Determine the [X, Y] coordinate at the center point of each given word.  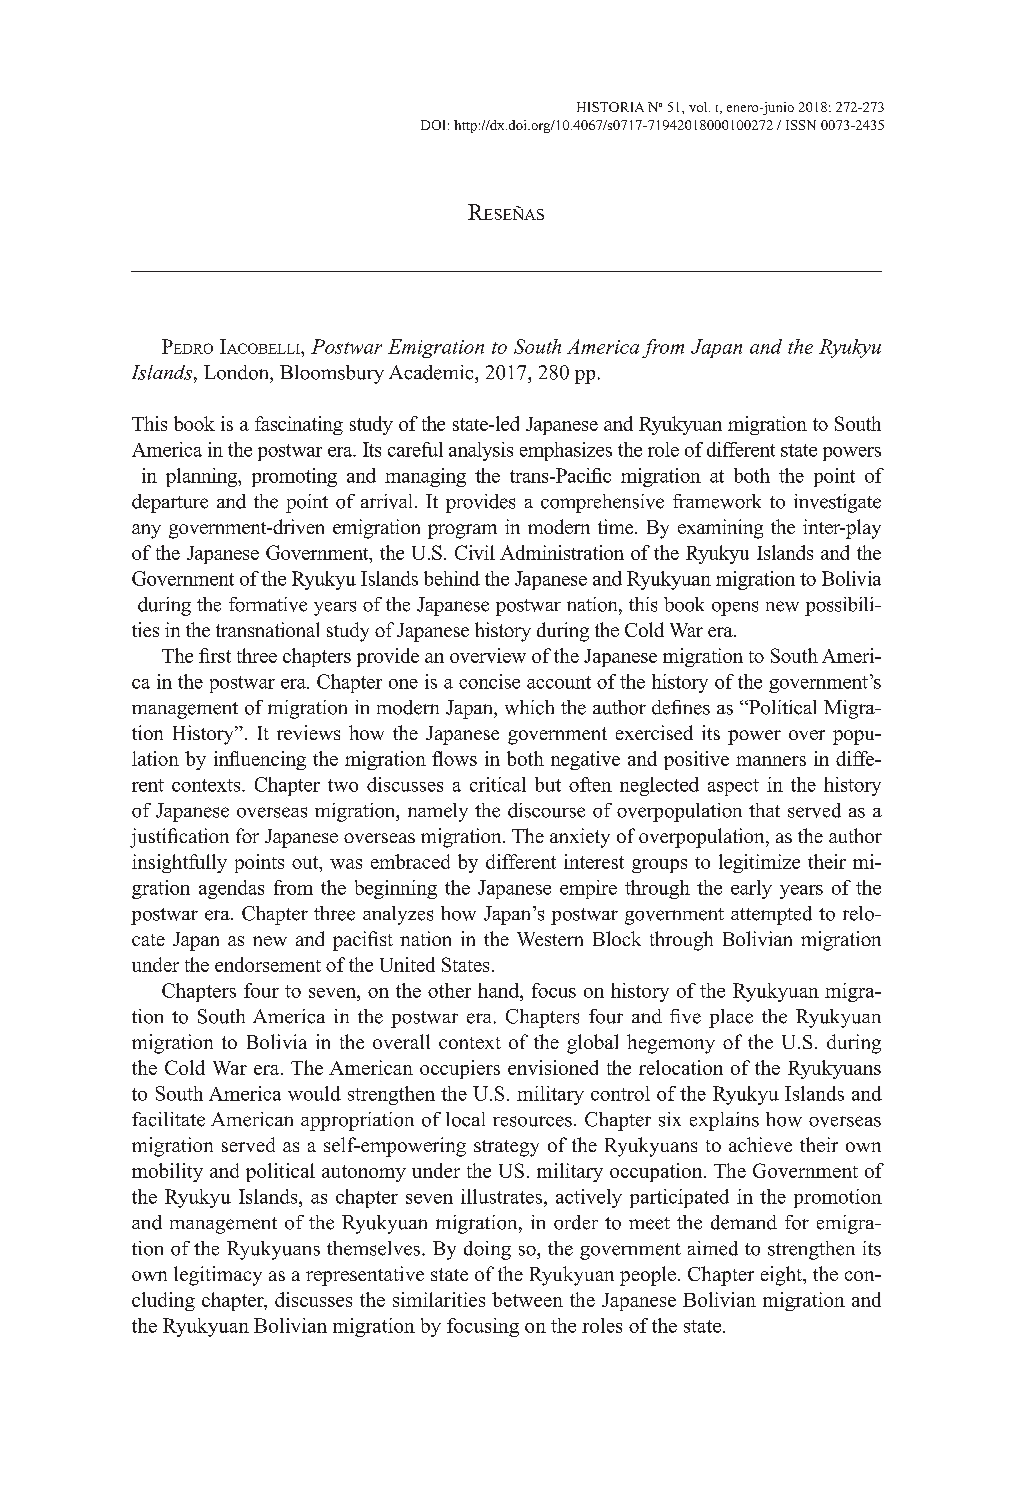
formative [268, 604]
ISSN [801, 125]
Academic [432, 372]
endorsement [268, 964]
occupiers [460, 1069]
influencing [260, 760]
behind [452, 578]
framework [717, 501]
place [731, 1018]
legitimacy [218, 1276]
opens [735, 608]
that [764, 810]
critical [498, 784]
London [237, 372]
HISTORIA [610, 107]
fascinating [299, 425]
